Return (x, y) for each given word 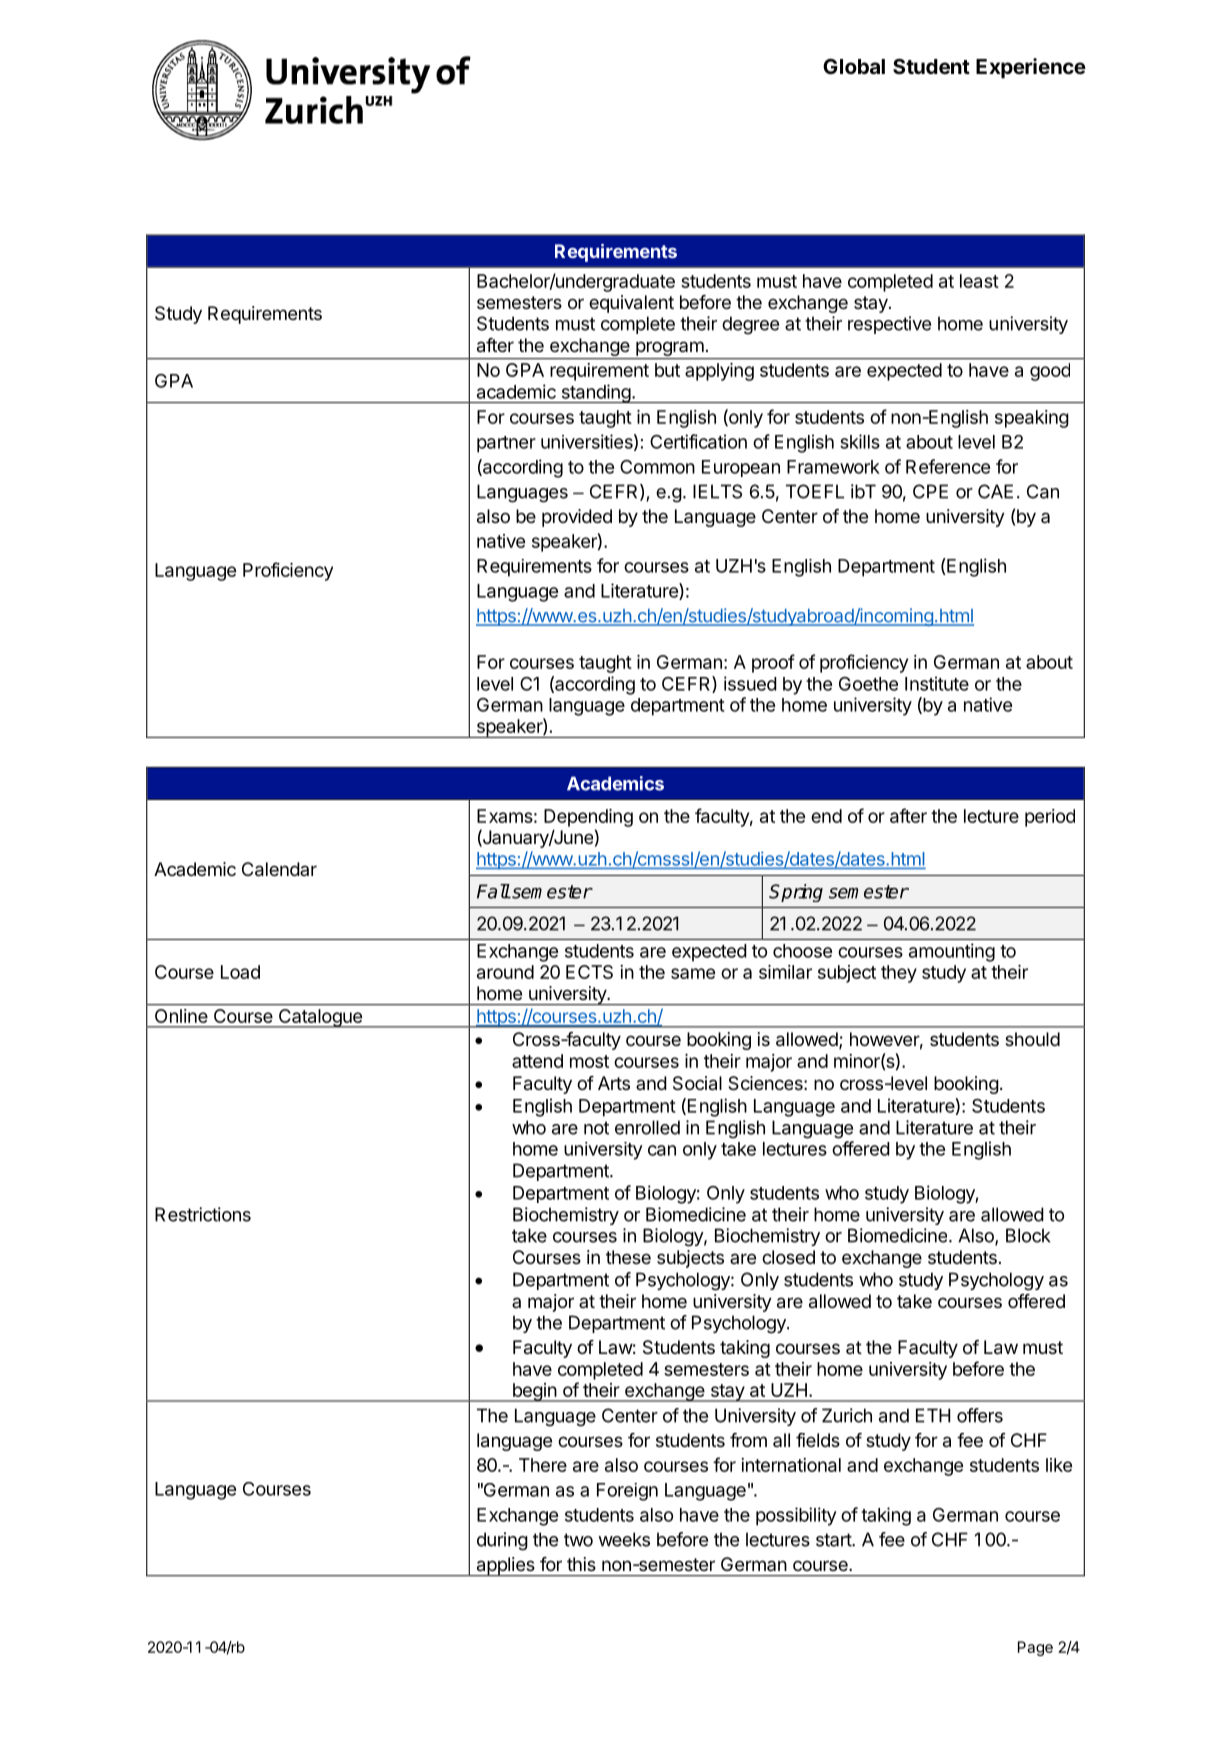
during (502, 1541)
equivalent (631, 304)
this (581, 1564)
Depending (588, 818)
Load (240, 972)
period (1050, 818)
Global (854, 66)
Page (1035, 1648)
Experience (1031, 68)
